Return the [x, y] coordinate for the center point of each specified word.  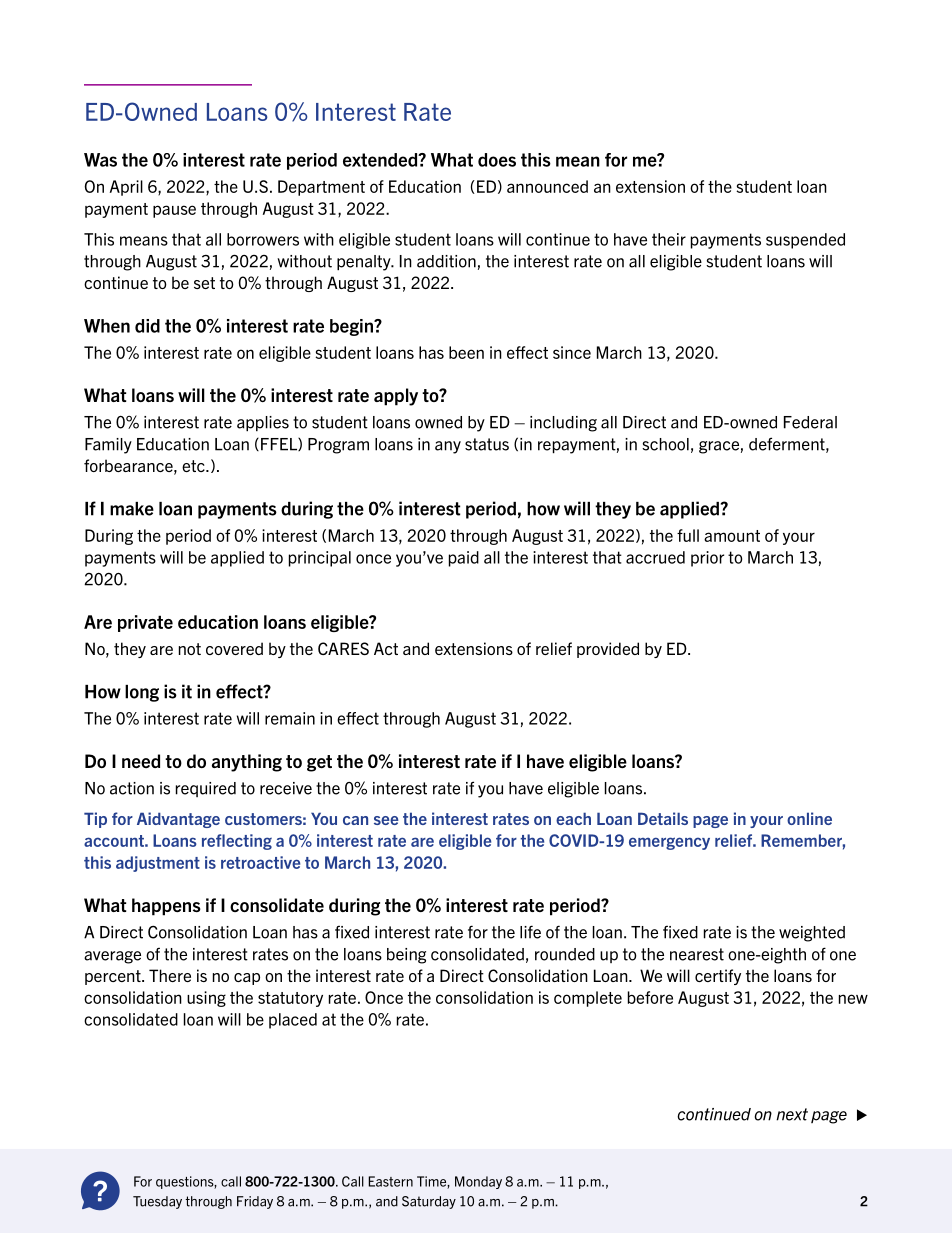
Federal [810, 422]
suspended [805, 241]
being [406, 956]
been [466, 352]
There [170, 975]
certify [718, 977]
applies [263, 424]
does [497, 160]
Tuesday [157, 1202]
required [206, 789]
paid [464, 559]
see [386, 820]
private [145, 623]
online [809, 818]
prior [707, 559]
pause [174, 211]
